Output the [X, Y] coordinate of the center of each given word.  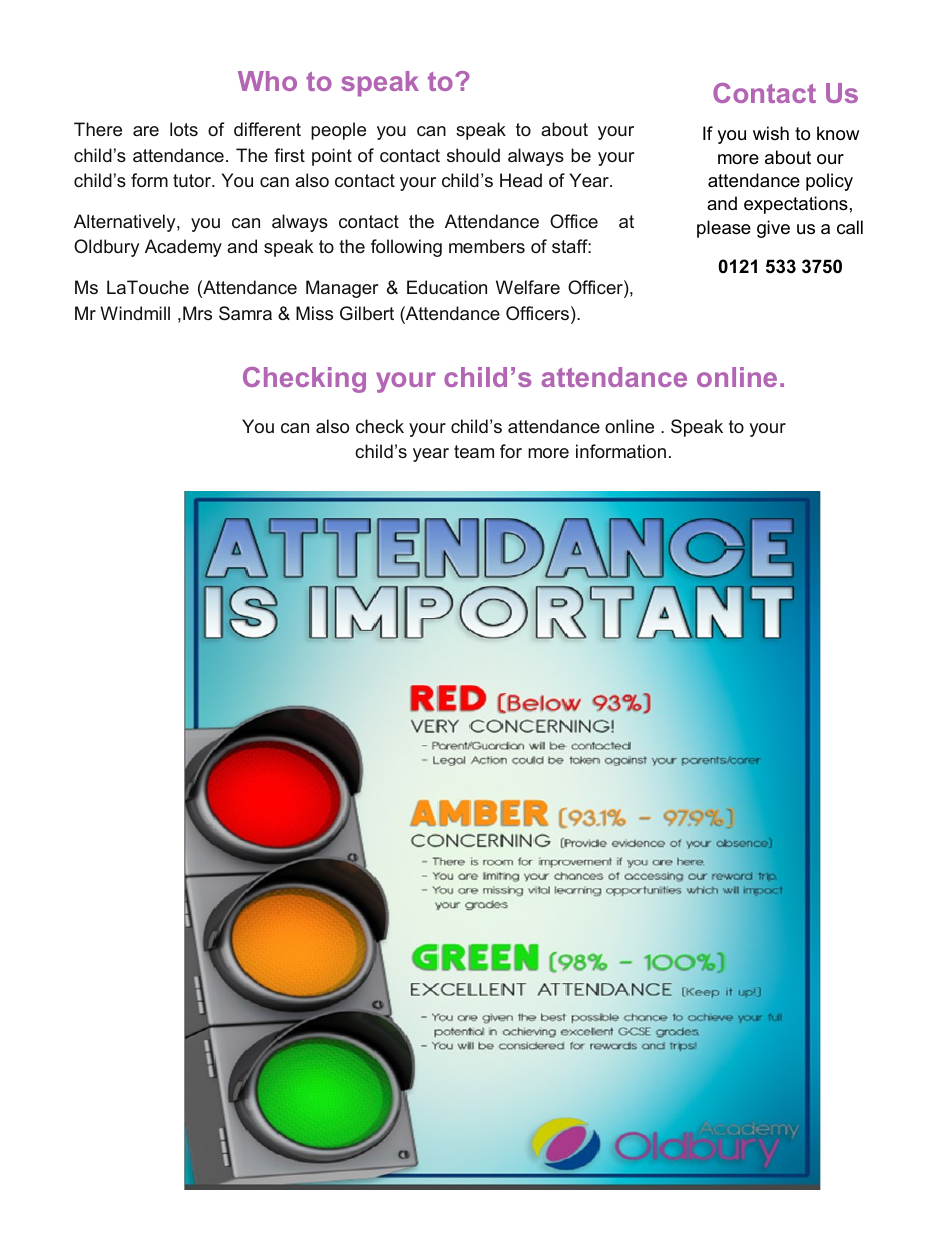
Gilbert [367, 313]
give [773, 229]
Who [267, 81]
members [487, 246]
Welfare [528, 287]
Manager [342, 289]
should [473, 155]
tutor [193, 180]
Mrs [197, 313]
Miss [314, 313]
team [474, 451]
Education [447, 287]
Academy [183, 248]
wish [771, 133]
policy [829, 182]
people [338, 131]
